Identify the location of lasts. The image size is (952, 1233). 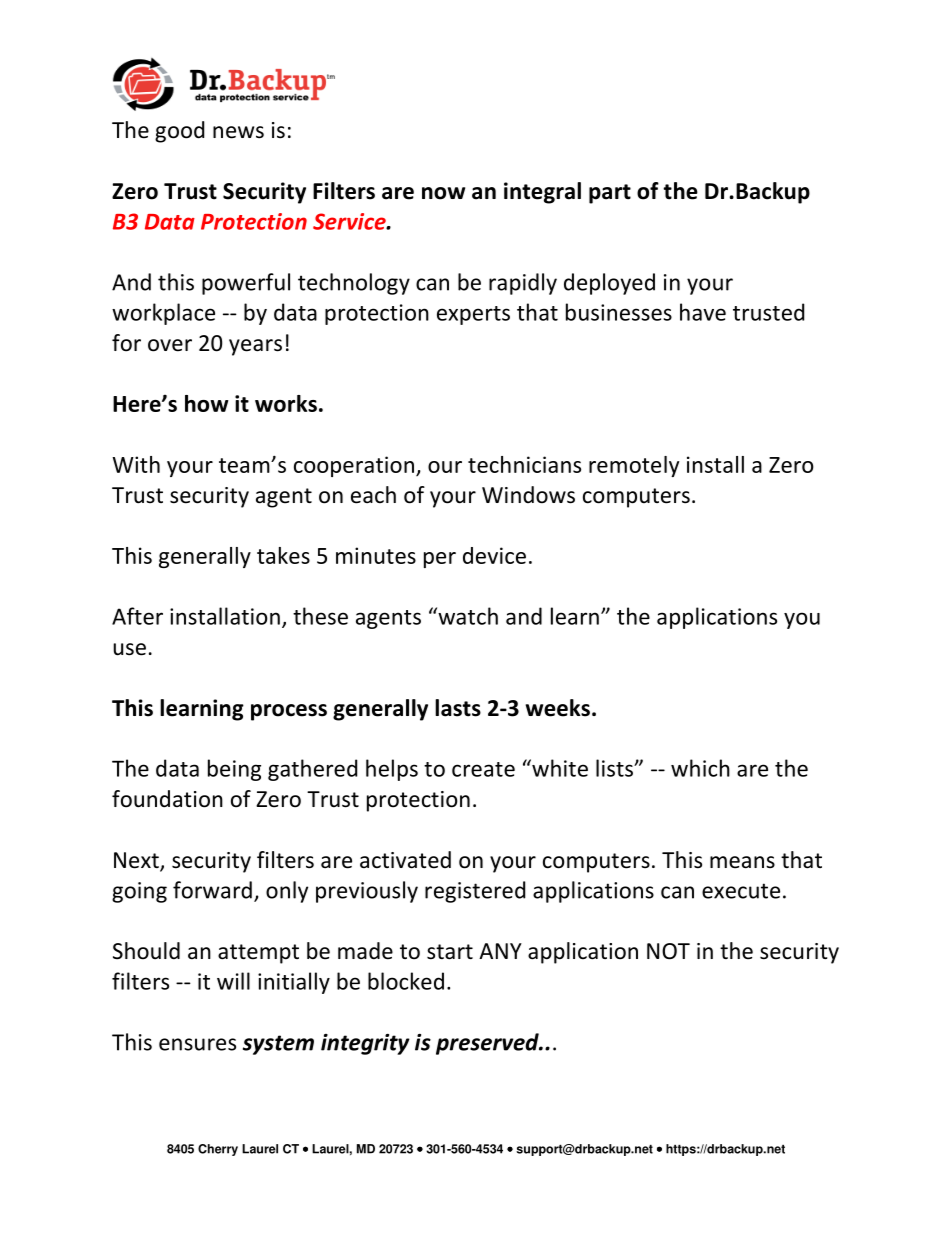
(458, 708).
